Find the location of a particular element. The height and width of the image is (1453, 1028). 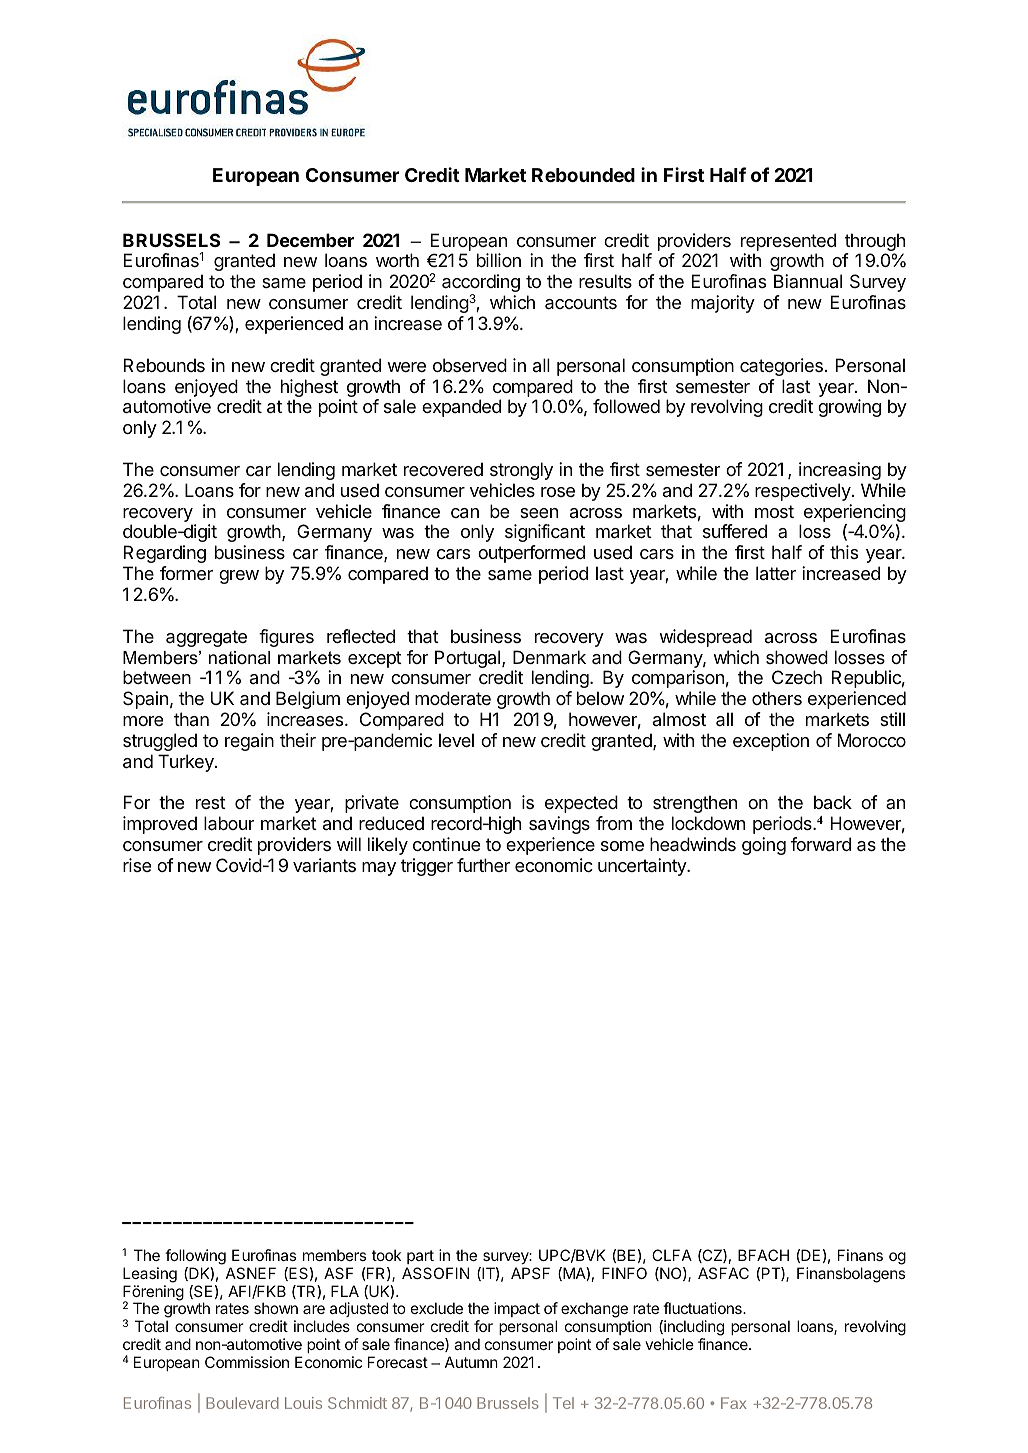

billion is located at coordinates (499, 260).
